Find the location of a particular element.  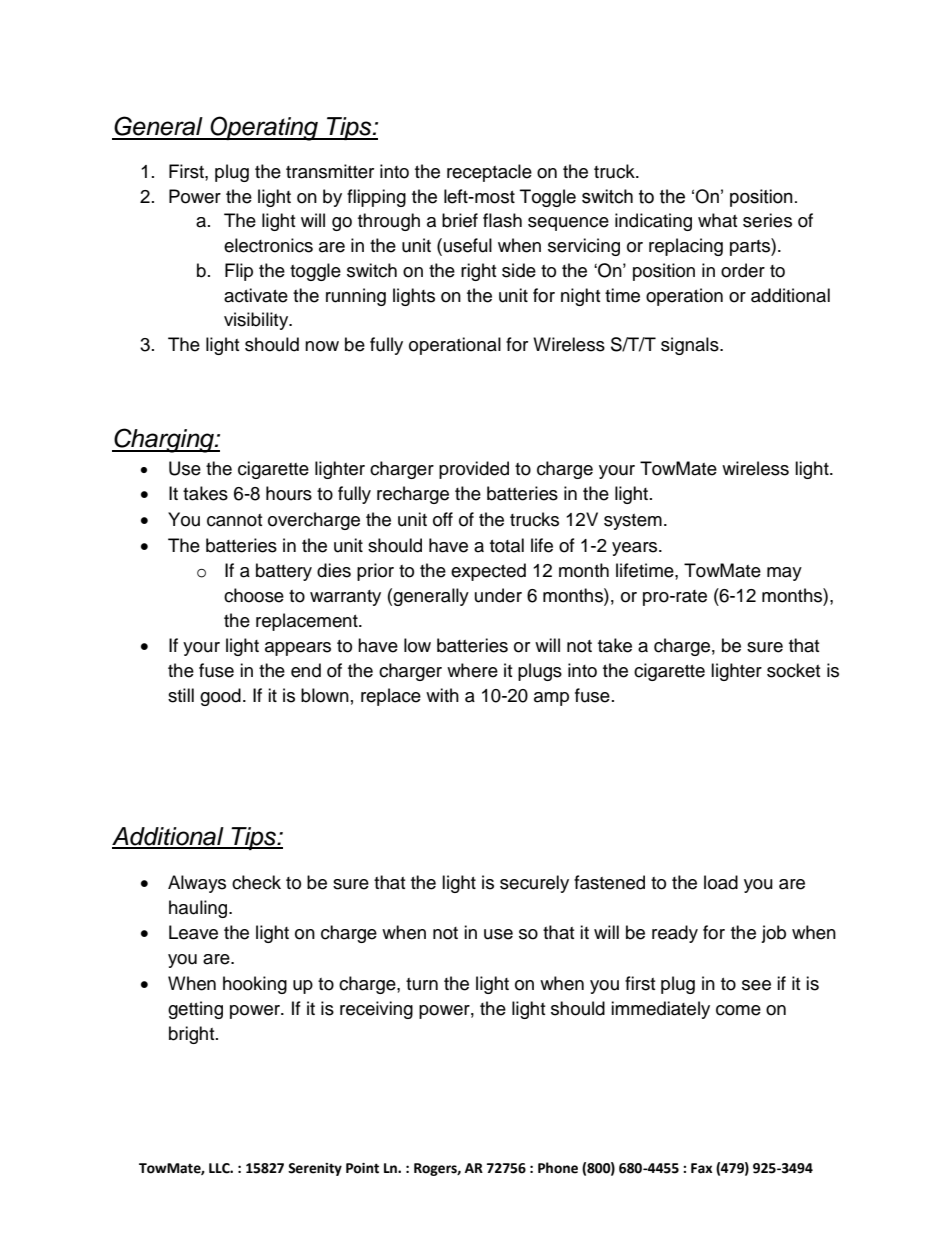

hours is located at coordinates (289, 493).
